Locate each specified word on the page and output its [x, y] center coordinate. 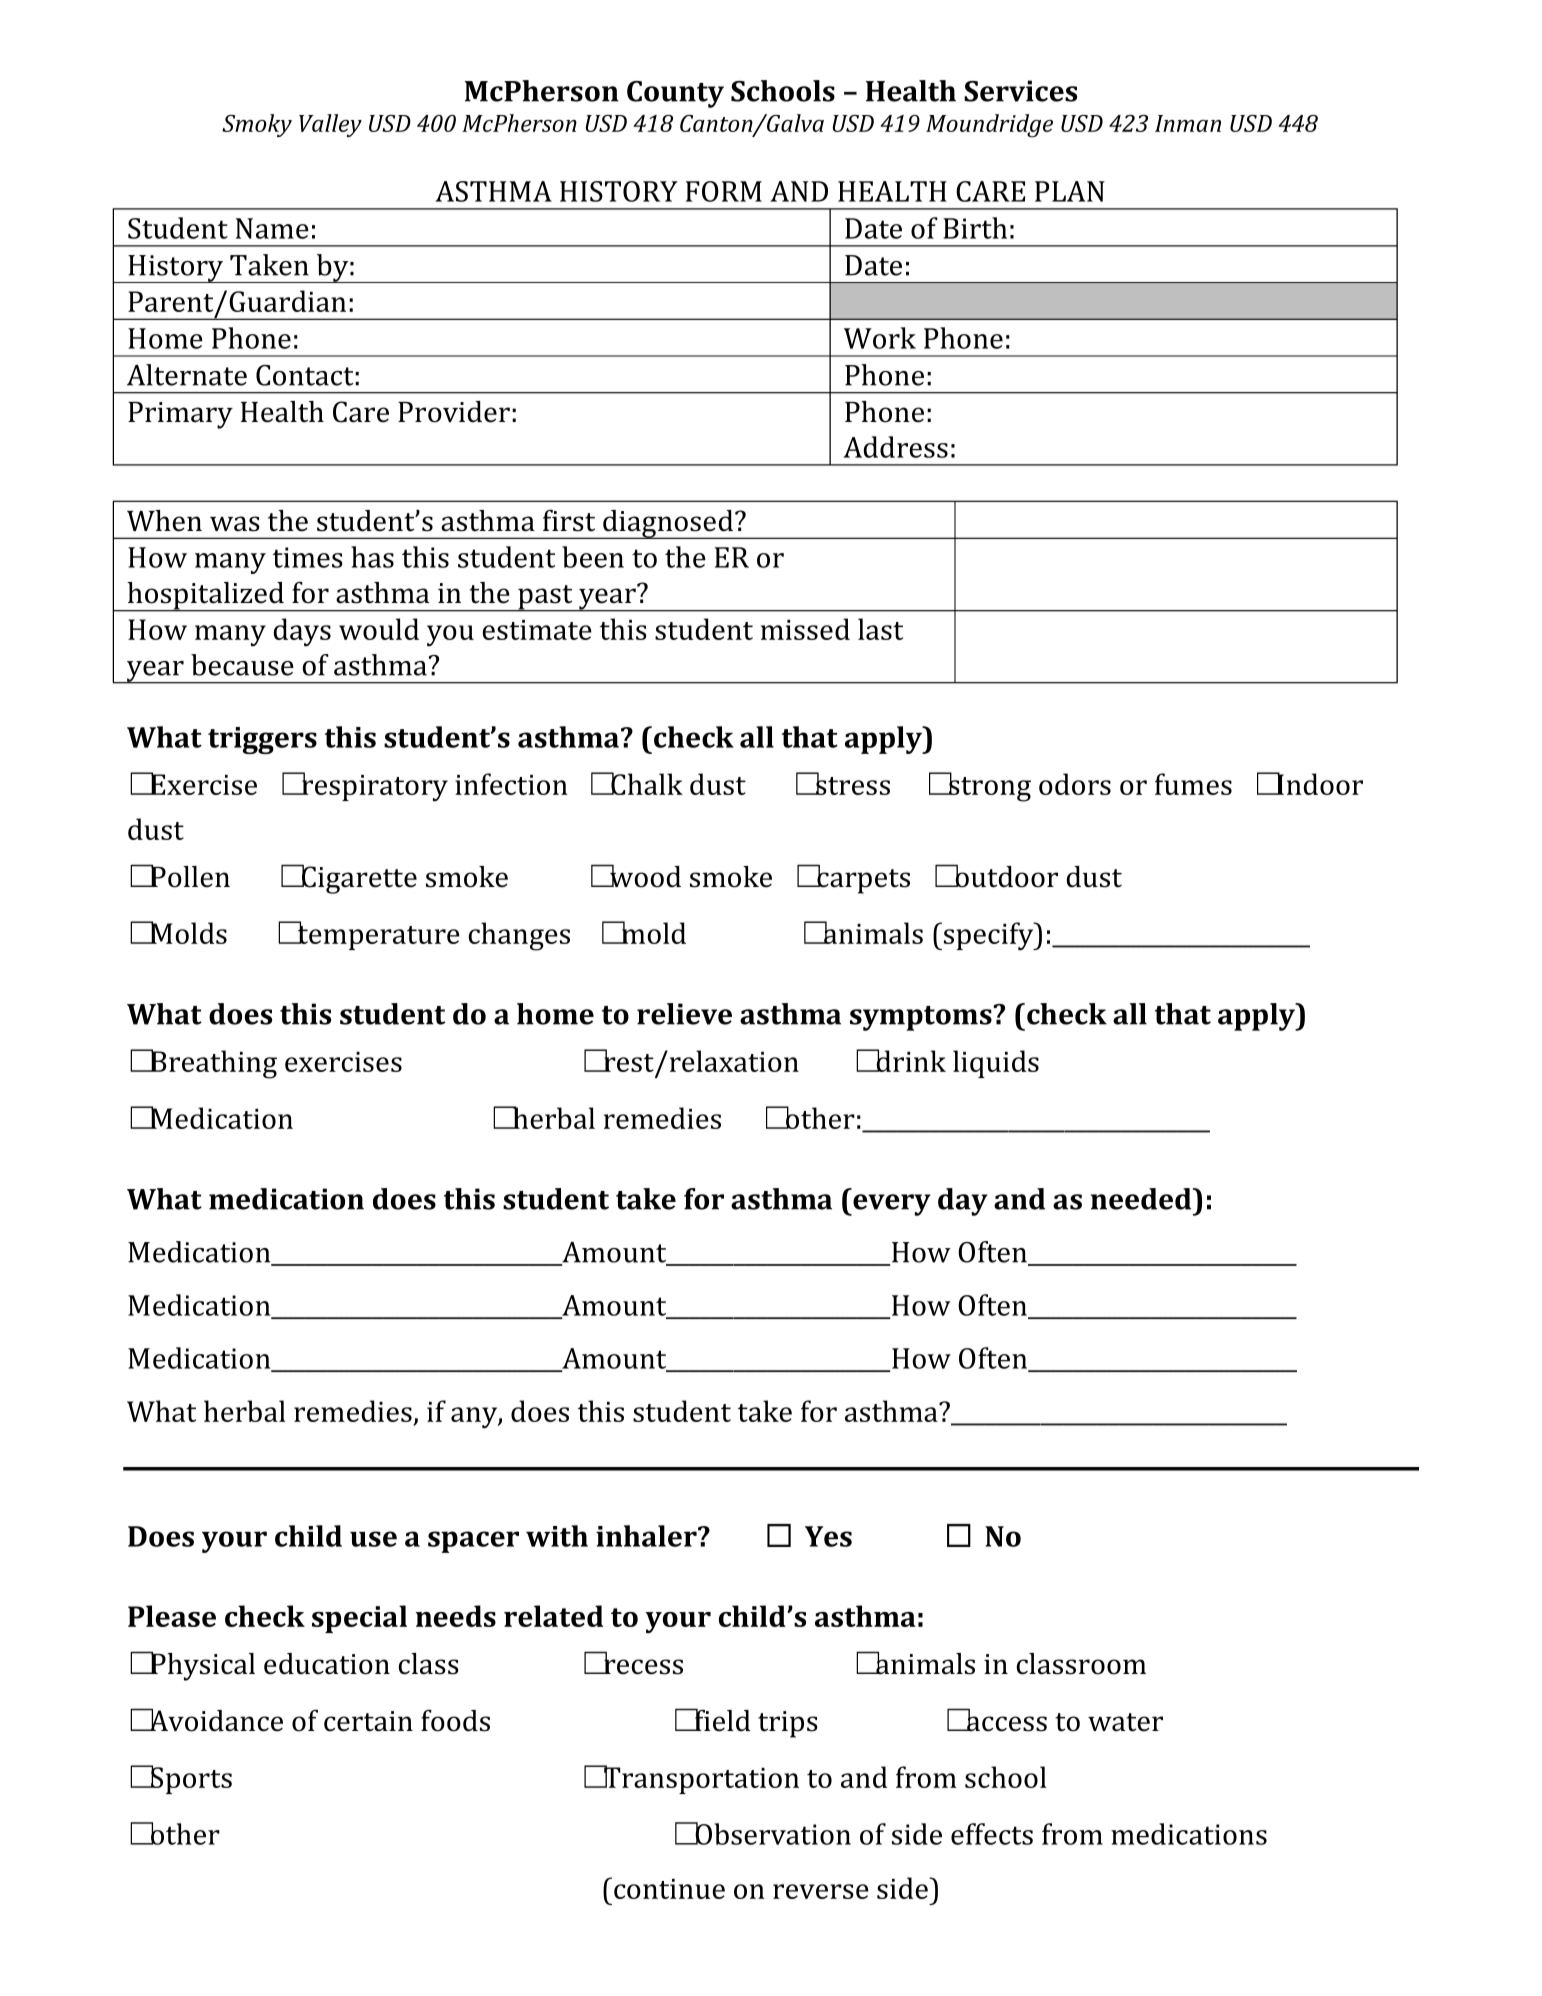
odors [1075, 784]
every [891, 1205]
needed [1142, 1199]
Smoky [257, 125]
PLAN [1070, 191]
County [675, 94]
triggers [262, 740]
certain [368, 1721]
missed [805, 629]
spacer [473, 1542]
